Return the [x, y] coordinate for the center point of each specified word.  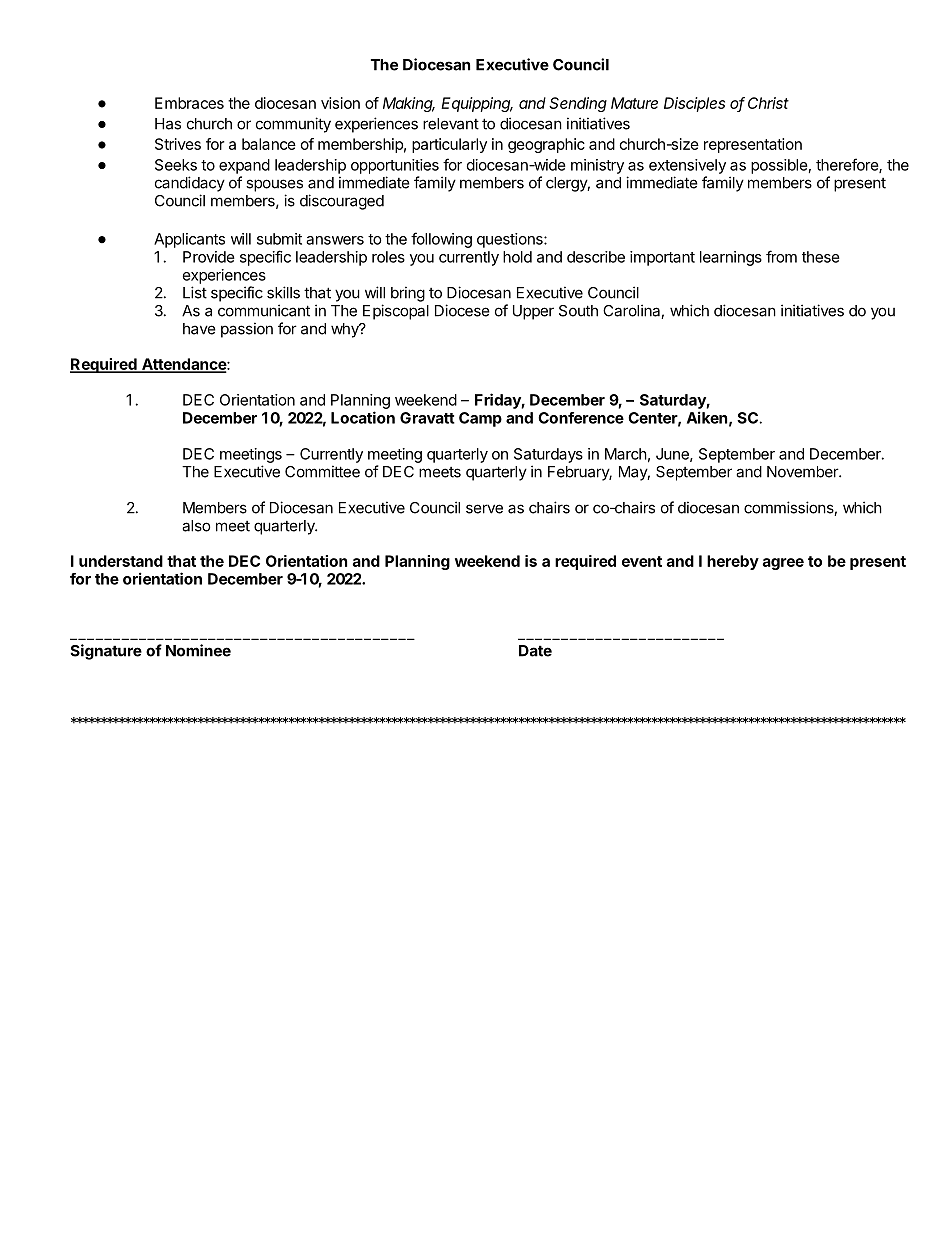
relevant [451, 124]
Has [168, 124]
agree [783, 564]
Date [535, 651]
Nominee [198, 650]
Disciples [694, 104]
